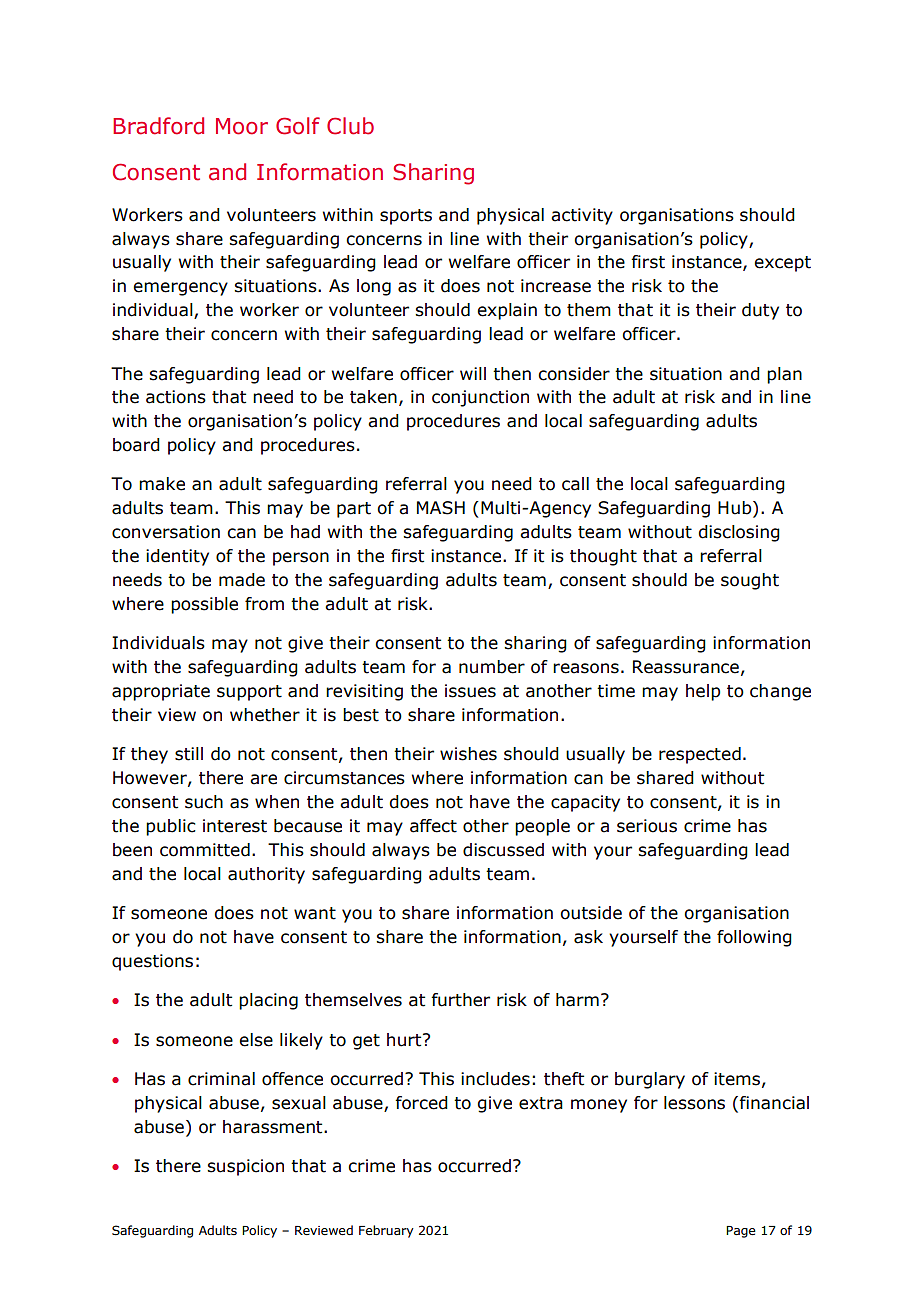 The height and width of the screenshot is (1307, 924). I want to click on activity, so click(582, 216).
